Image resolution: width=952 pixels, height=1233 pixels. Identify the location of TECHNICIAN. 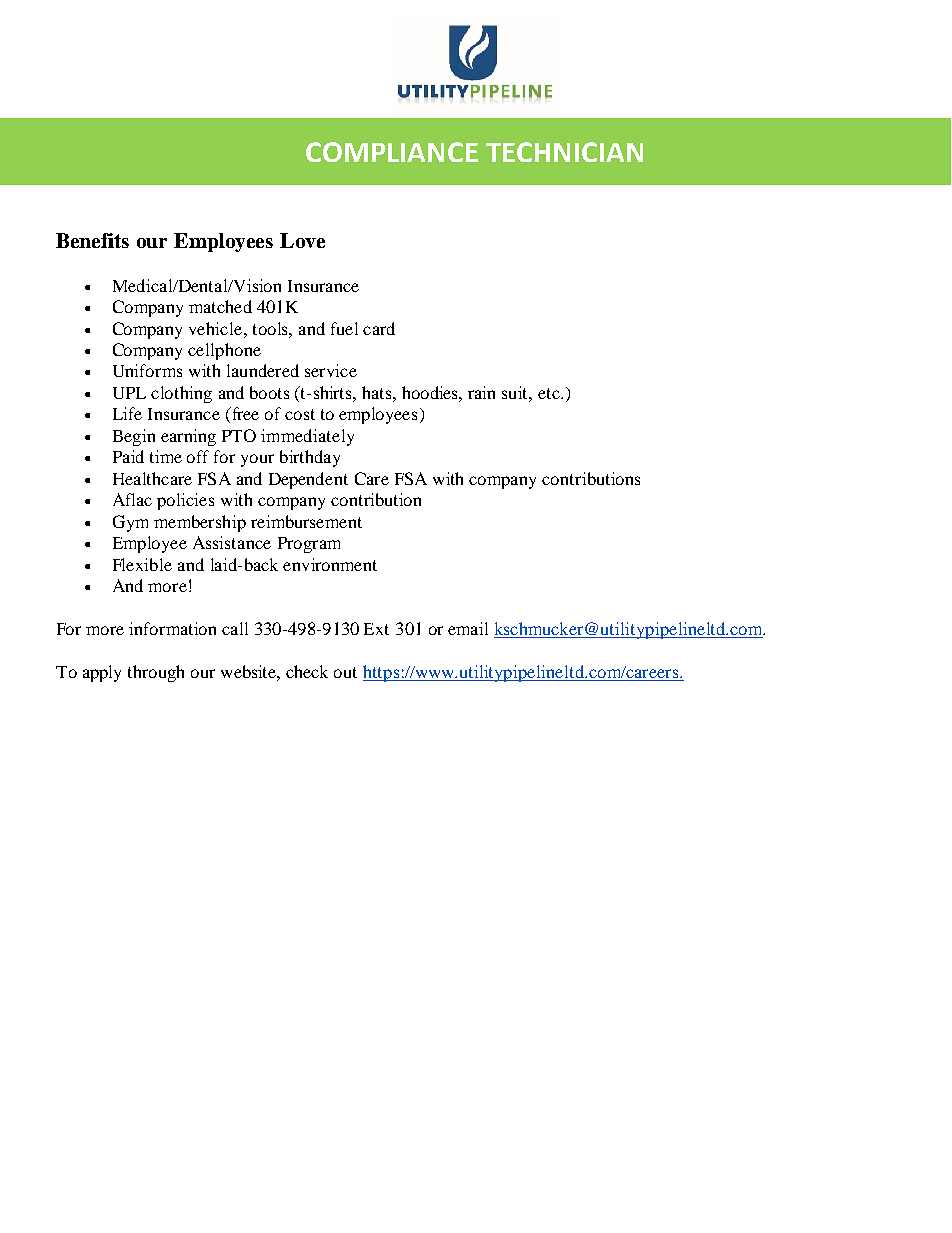
(564, 152).
